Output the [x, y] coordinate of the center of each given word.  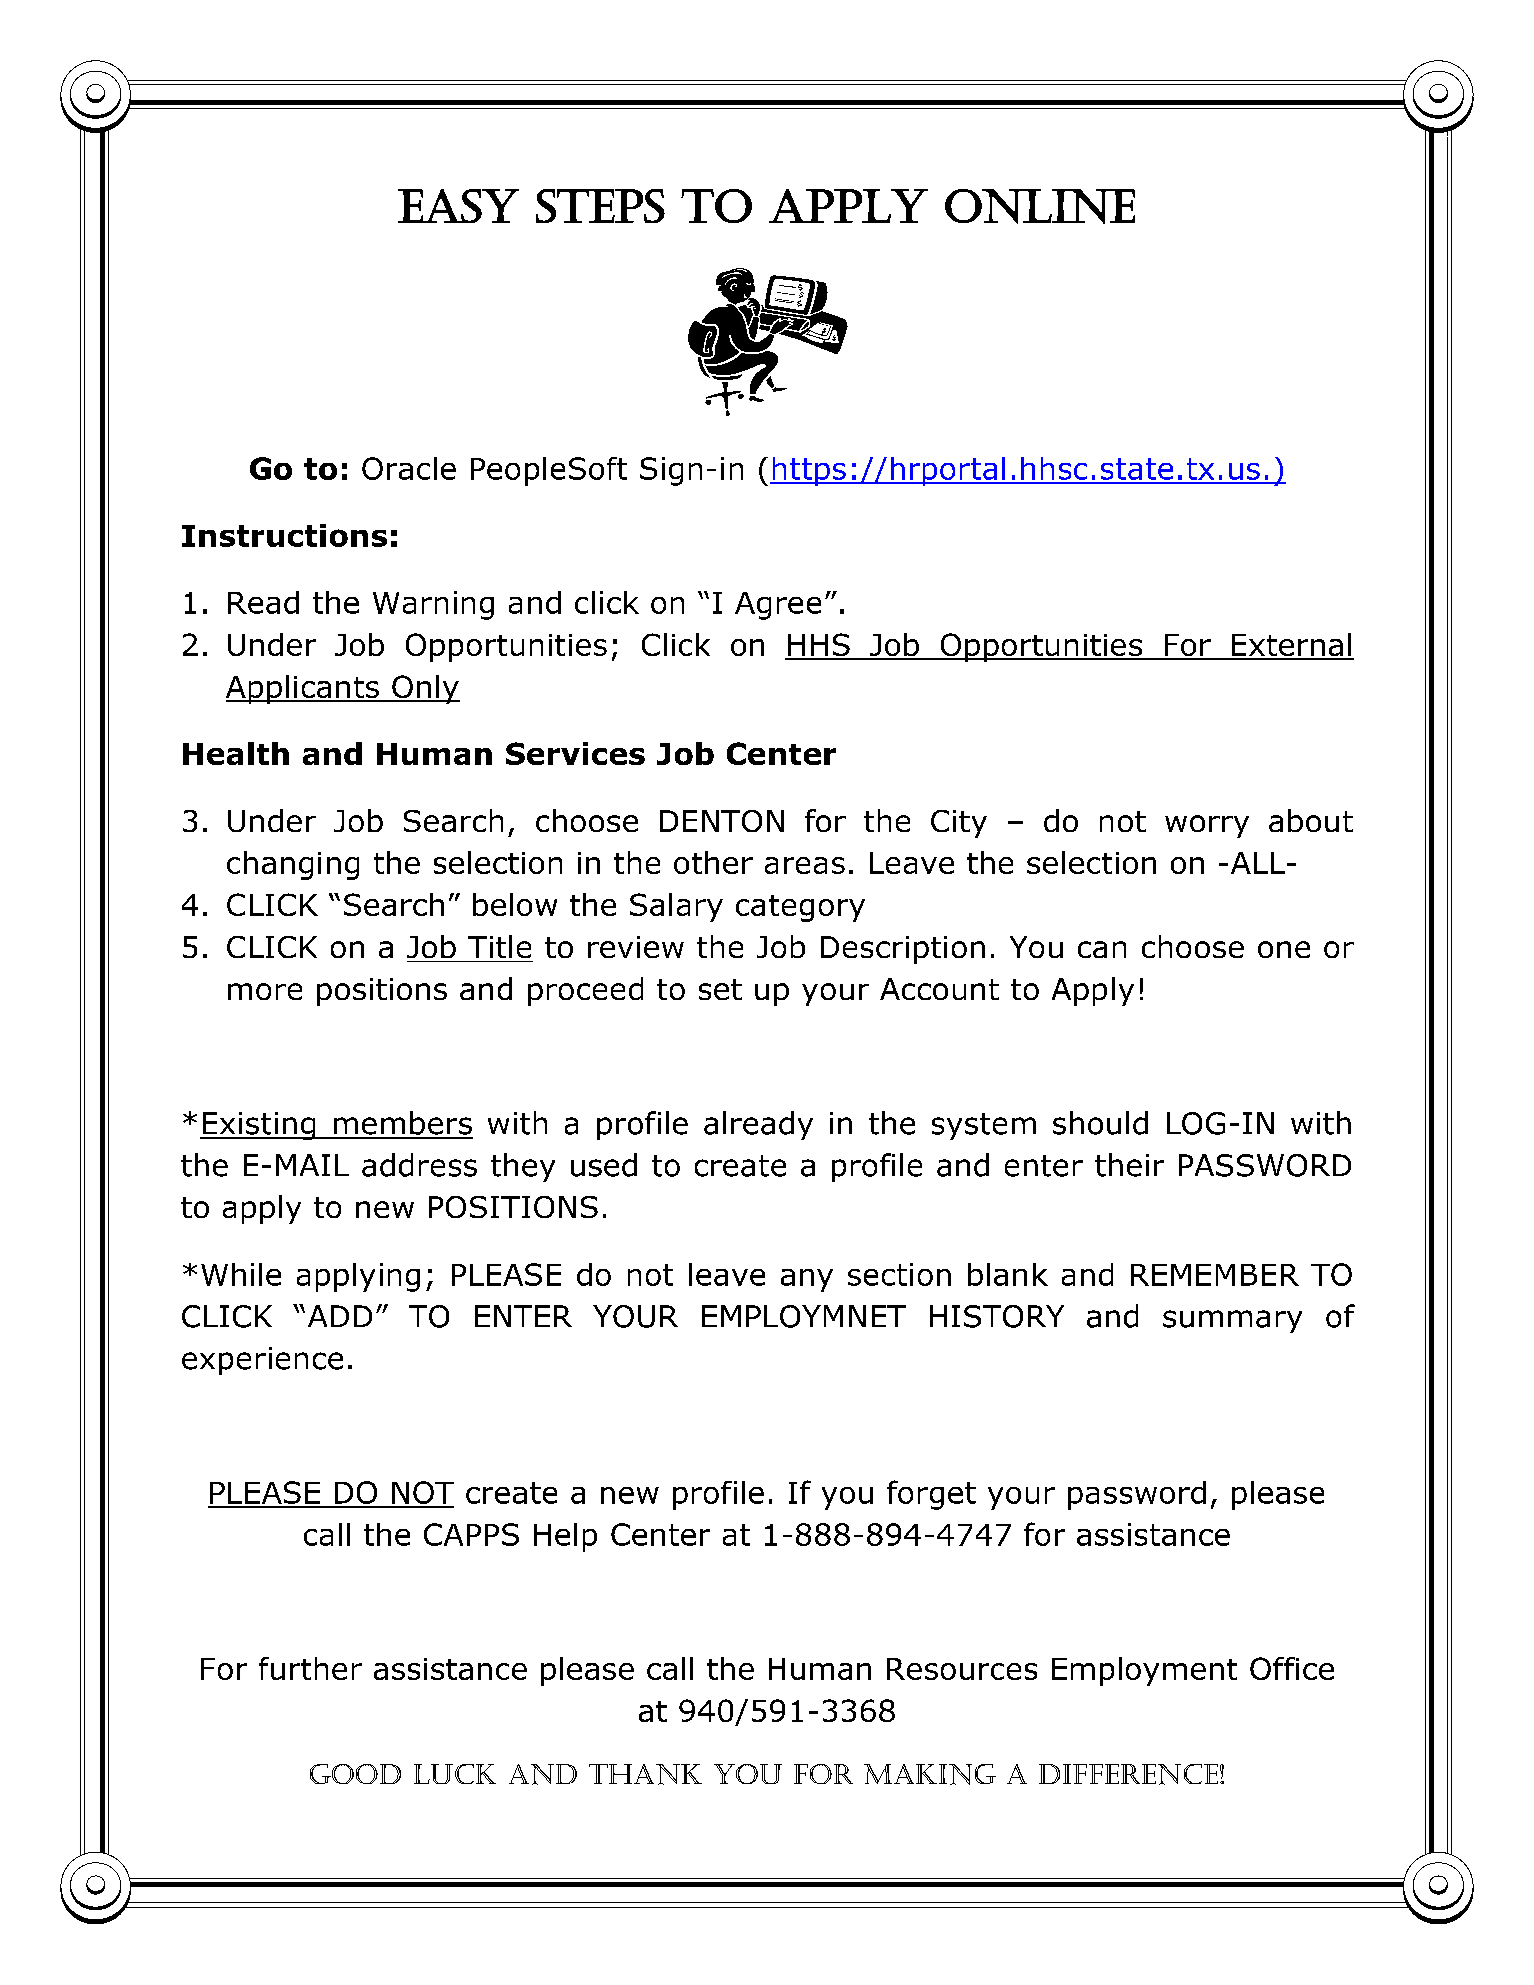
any [807, 1280]
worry [1207, 826]
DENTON [722, 821]
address [419, 1165]
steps [600, 206]
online [1040, 206]
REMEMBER [1215, 1275]
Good [355, 1774]
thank [645, 1774]
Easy [458, 206]
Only [425, 689]
